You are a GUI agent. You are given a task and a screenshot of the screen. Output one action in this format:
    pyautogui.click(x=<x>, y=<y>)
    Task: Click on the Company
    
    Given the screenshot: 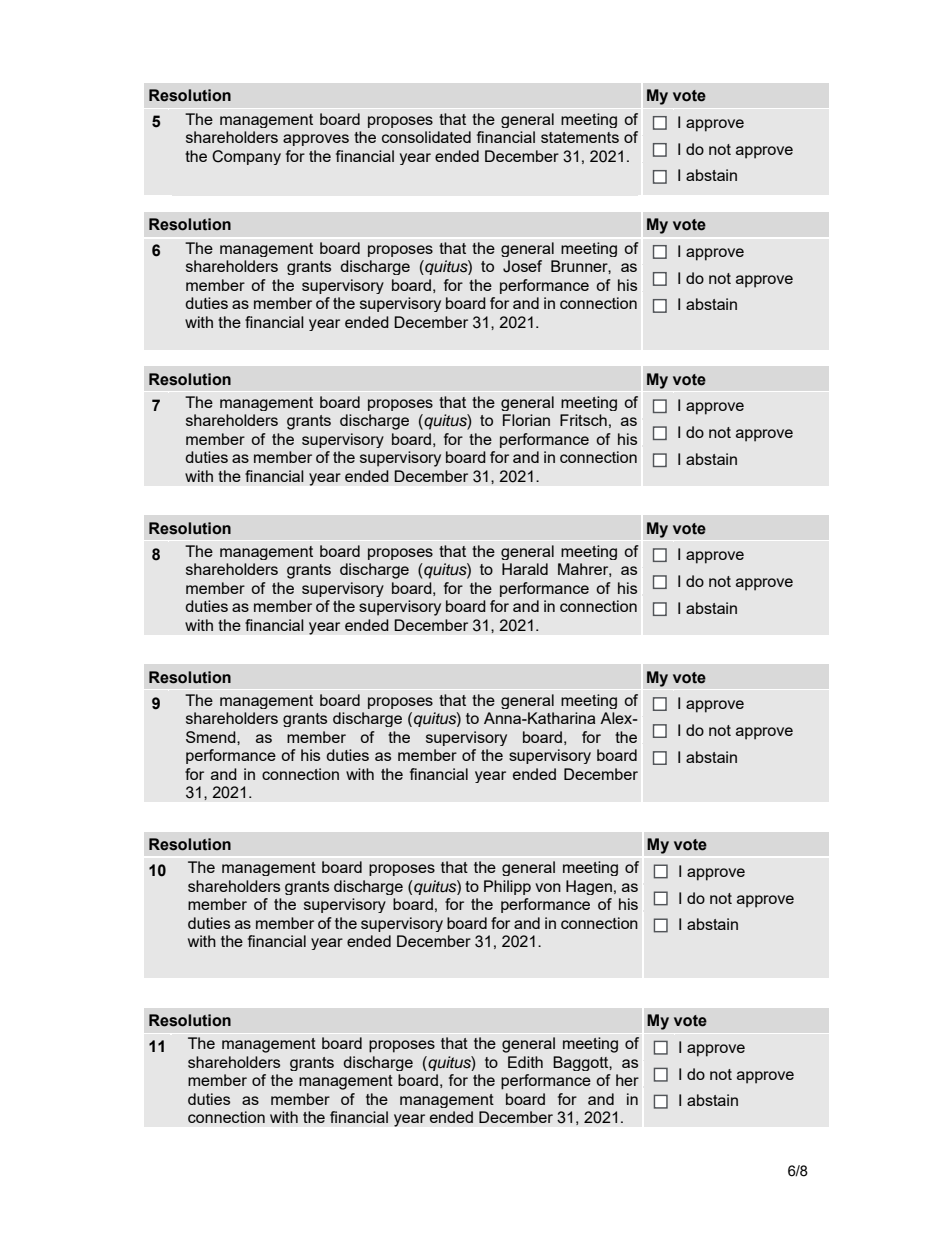 What is the action you would take?
    pyautogui.click(x=246, y=157)
